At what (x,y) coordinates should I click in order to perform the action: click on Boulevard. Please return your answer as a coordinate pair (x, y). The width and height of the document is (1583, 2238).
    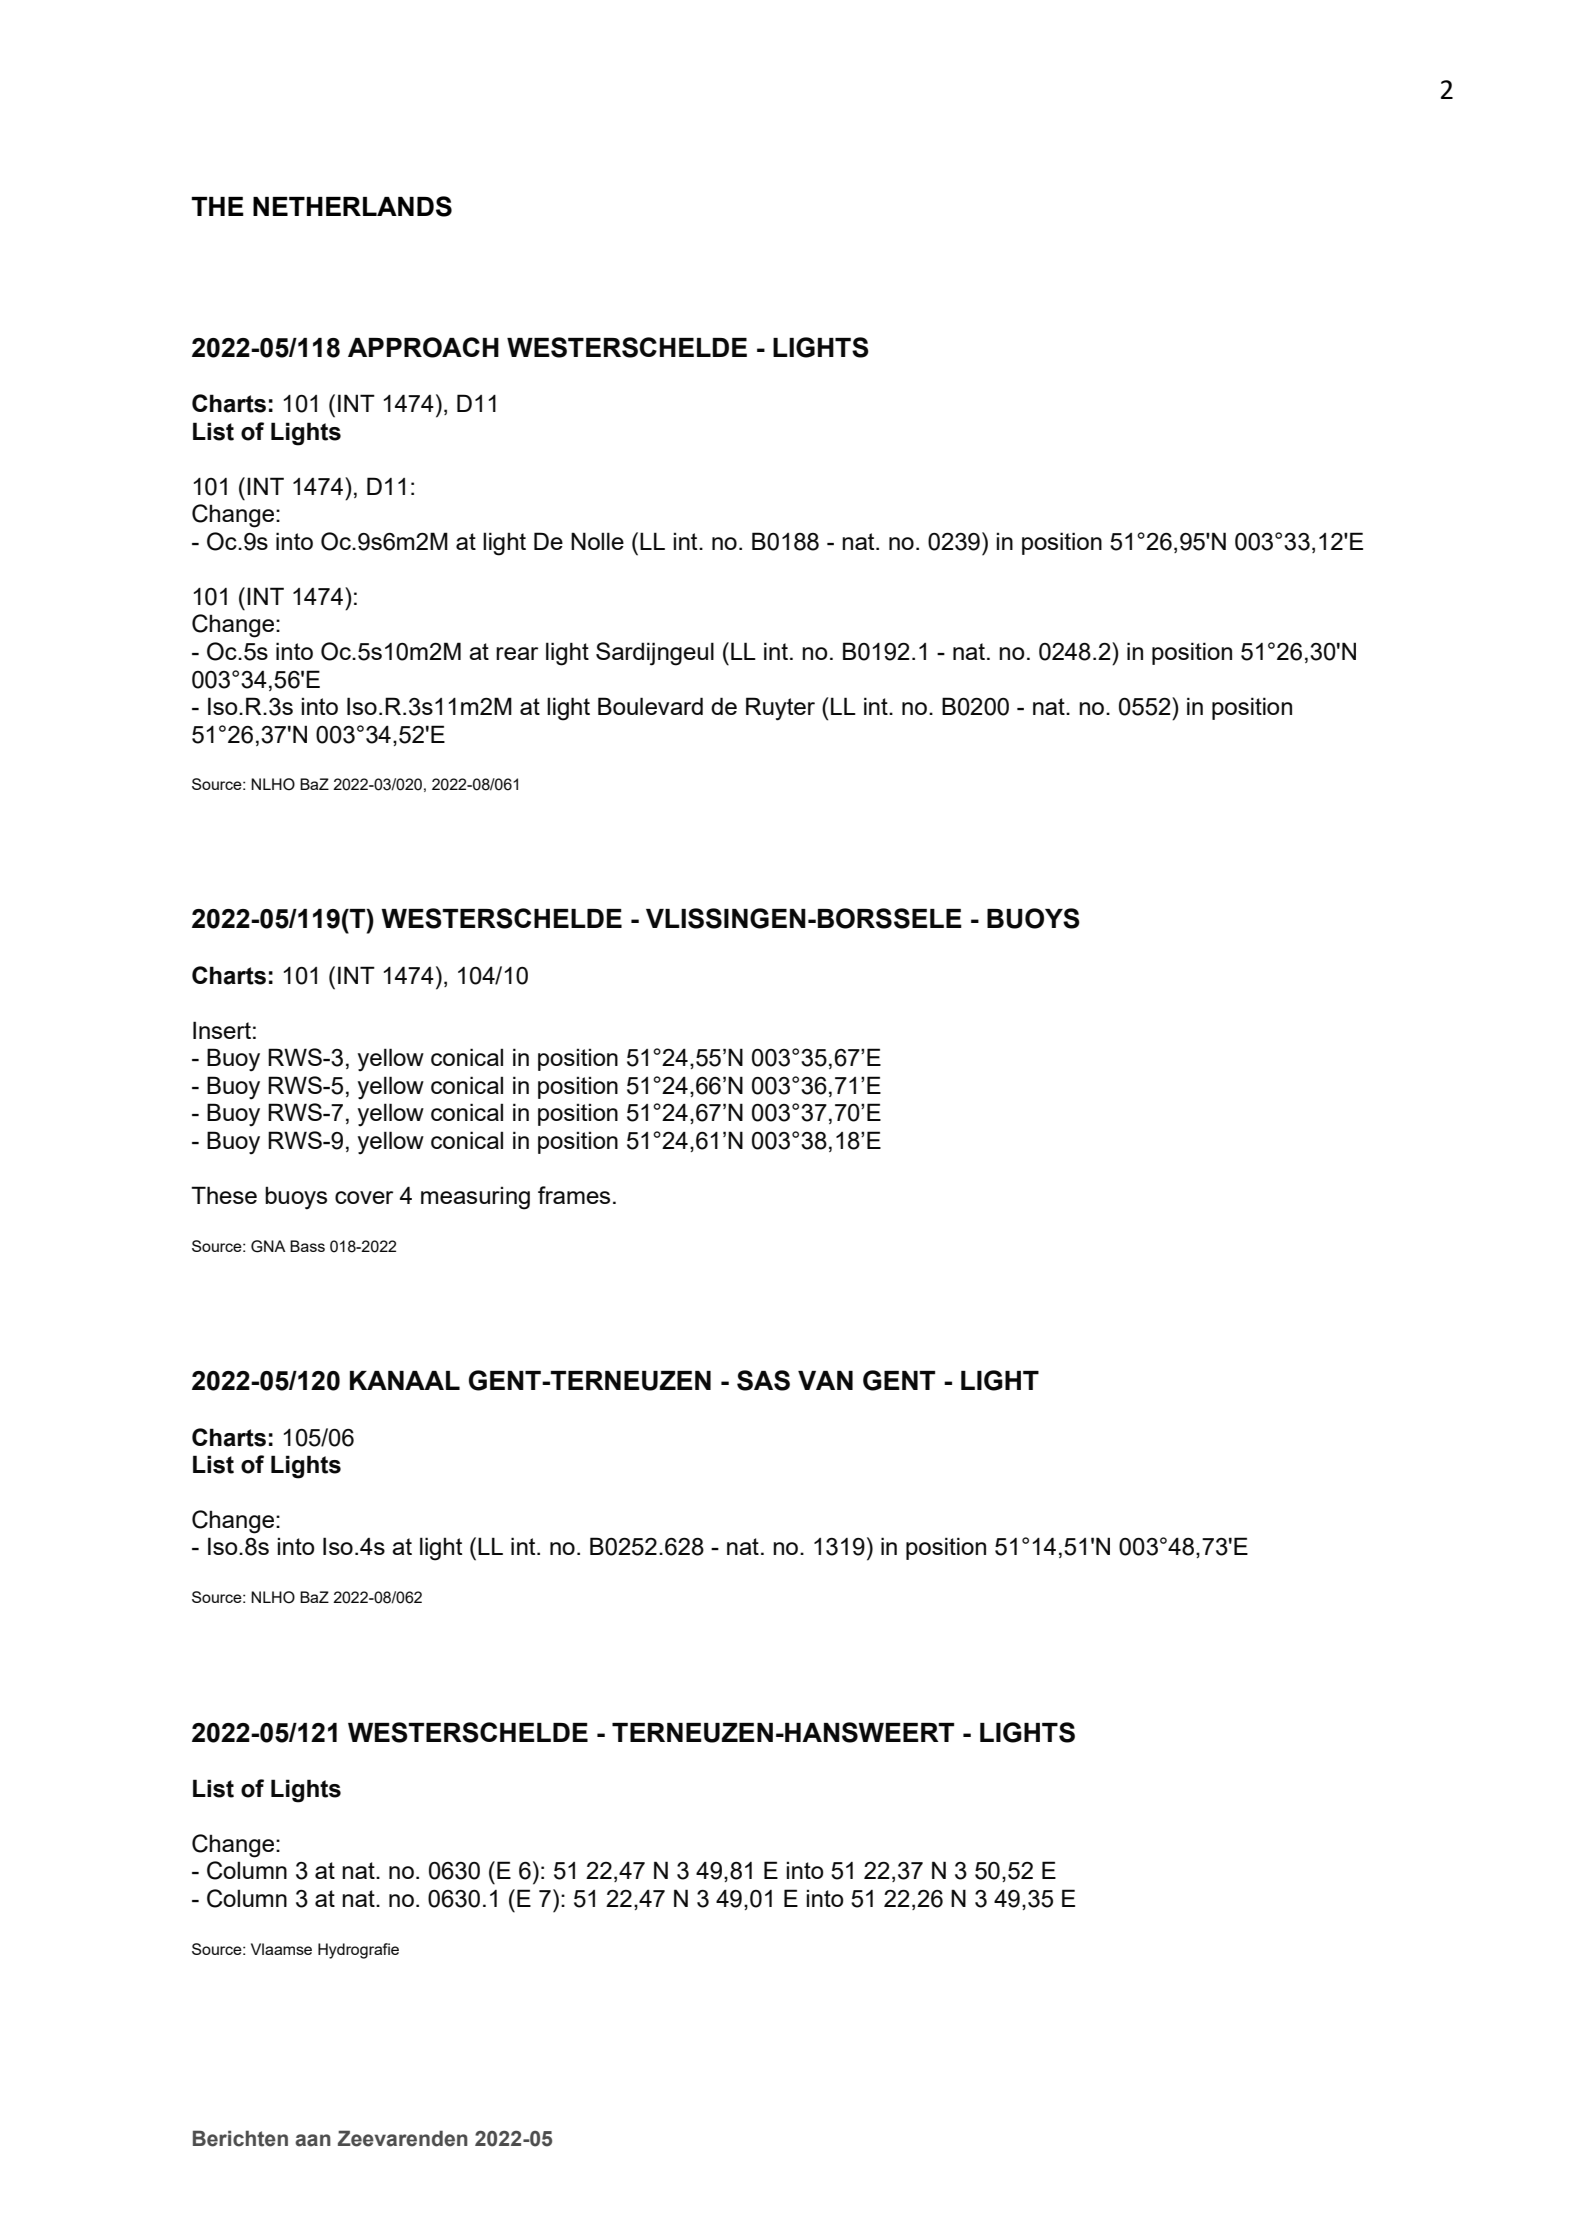
    Looking at the image, I should click on (650, 706).
